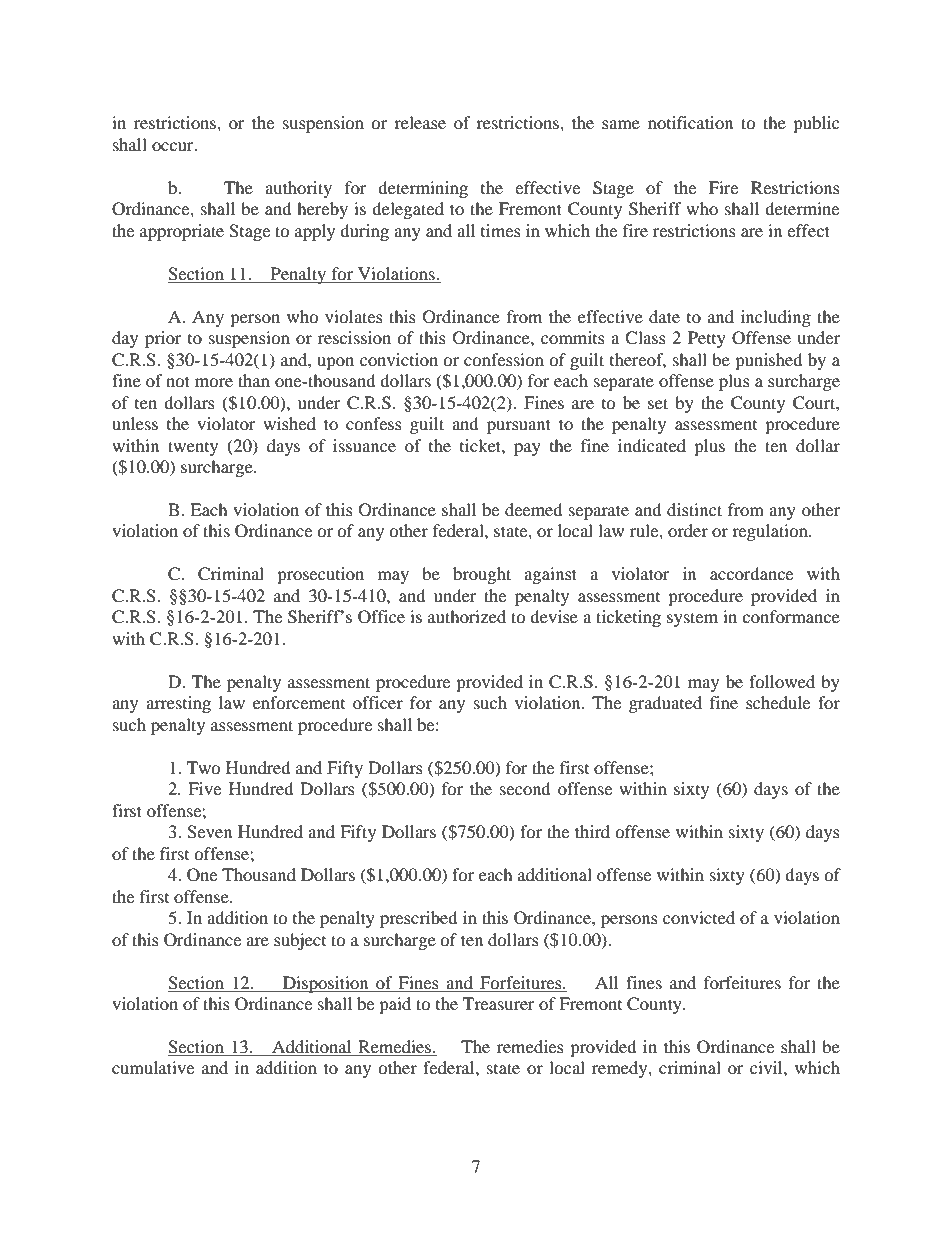 The height and width of the screenshot is (1233, 952). What do you see at coordinates (778, 702) in the screenshot?
I see `schedule` at bounding box center [778, 702].
